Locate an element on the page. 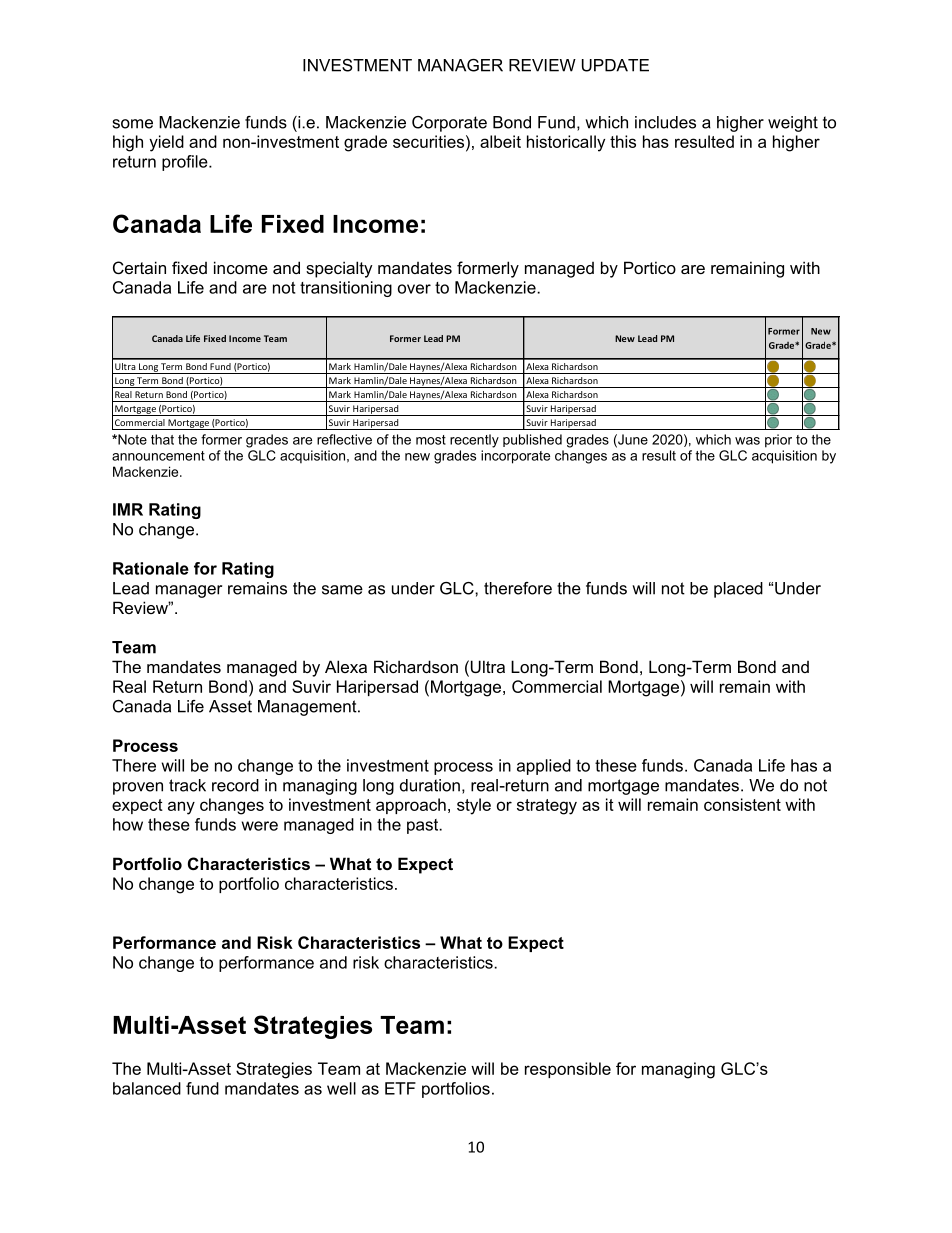 This page has width=952, height=1233. recently is located at coordinates (474, 441).
